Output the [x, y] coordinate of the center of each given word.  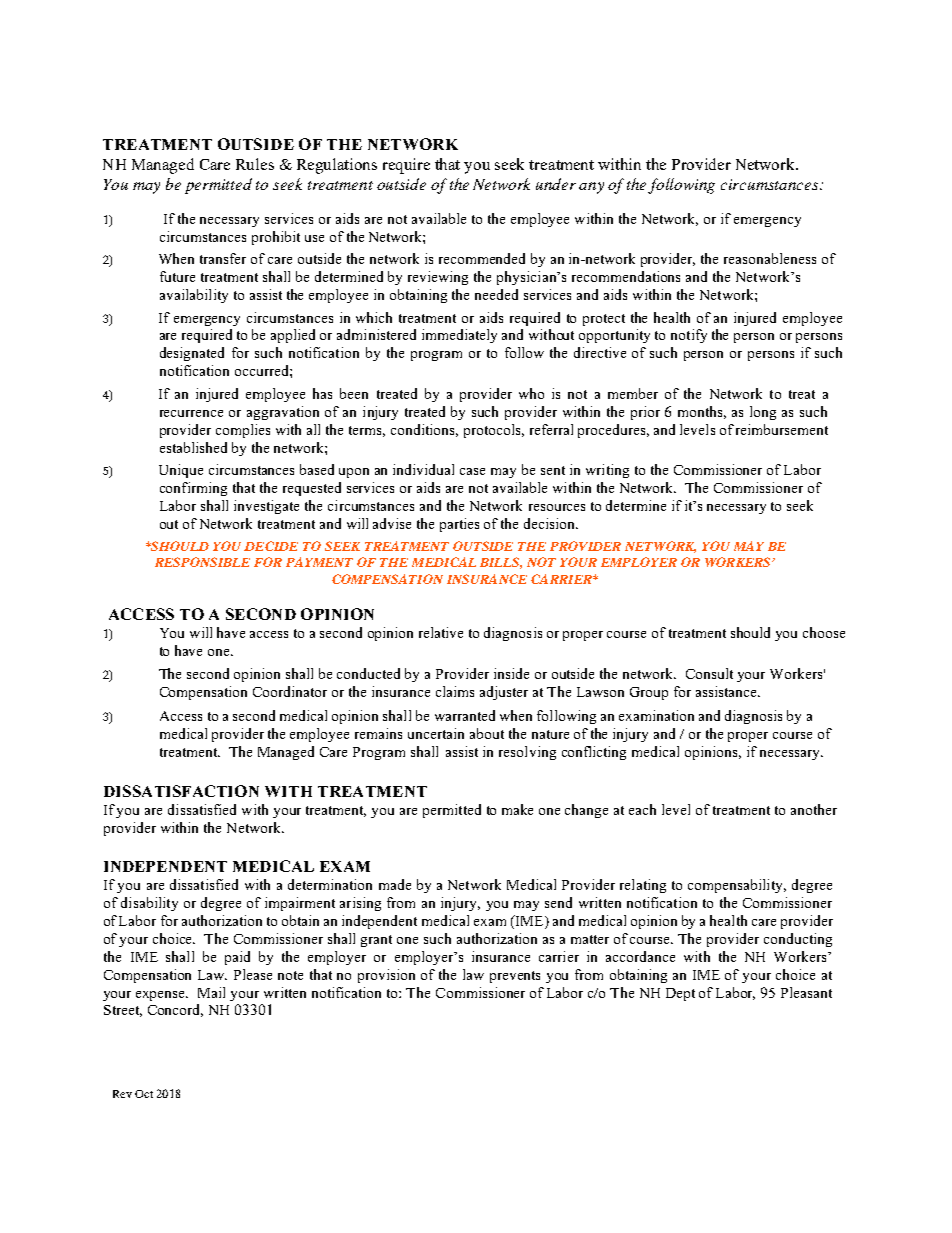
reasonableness [770, 258]
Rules [255, 164]
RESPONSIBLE [202, 562]
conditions [424, 430]
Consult [709, 673]
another [814, 809]
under [556, 184]
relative [441, 632]
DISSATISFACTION [181, 791]
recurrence [191, 413]
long [763, 413]
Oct [144, 1094]
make [517, 809]
